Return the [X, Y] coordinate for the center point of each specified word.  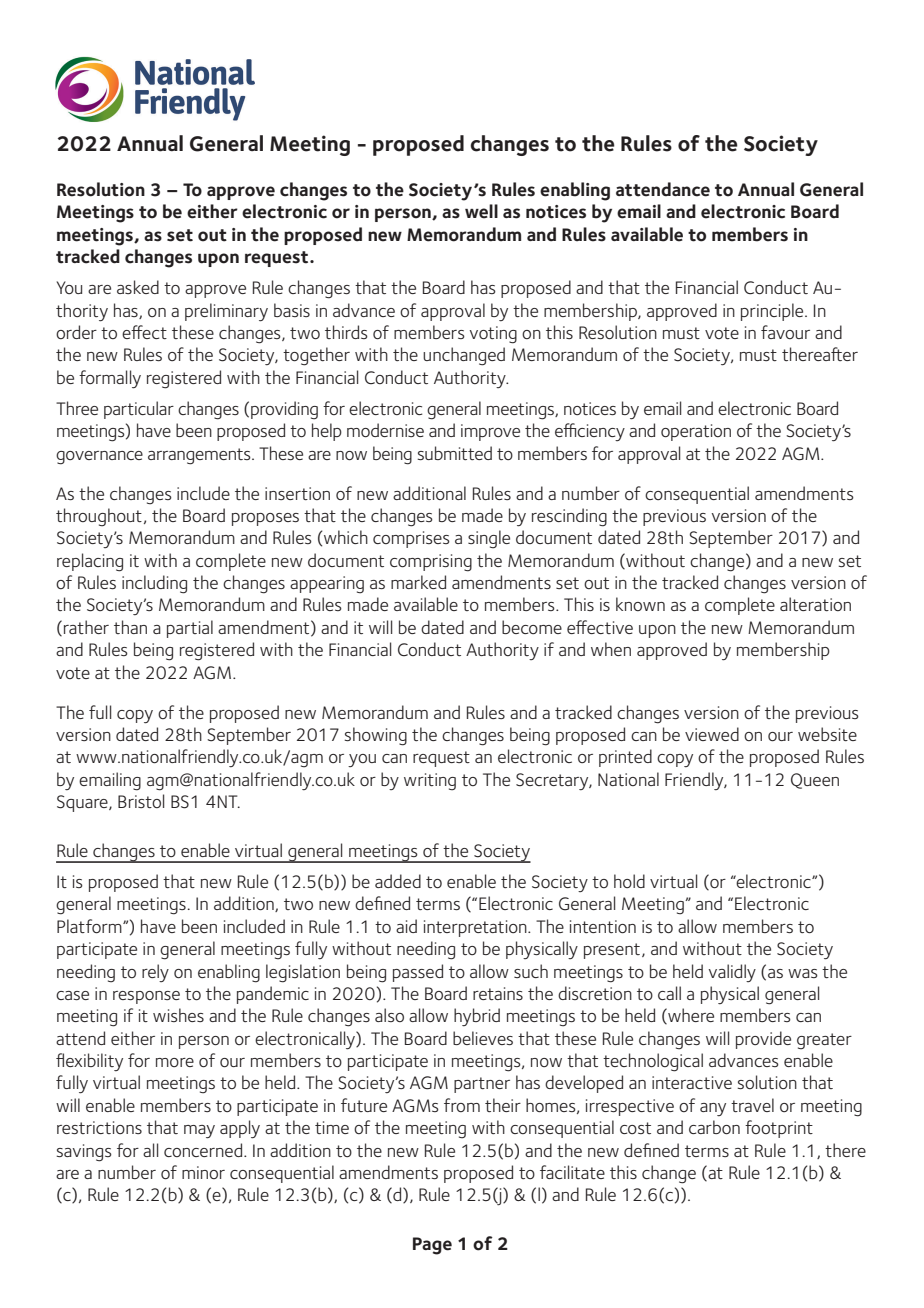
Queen [815, 781]
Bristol [141, 801]
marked [418, 582]
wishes [178, 1015]
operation [696, 432]
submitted [454, 453]
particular [139, 410]
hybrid [477, 1017]
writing [430, 782]
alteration [815, 604]
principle [773, 312]
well [481, 211]
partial [190, 629]
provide [763, 1040]
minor [203, 1172]
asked [138, 287]
